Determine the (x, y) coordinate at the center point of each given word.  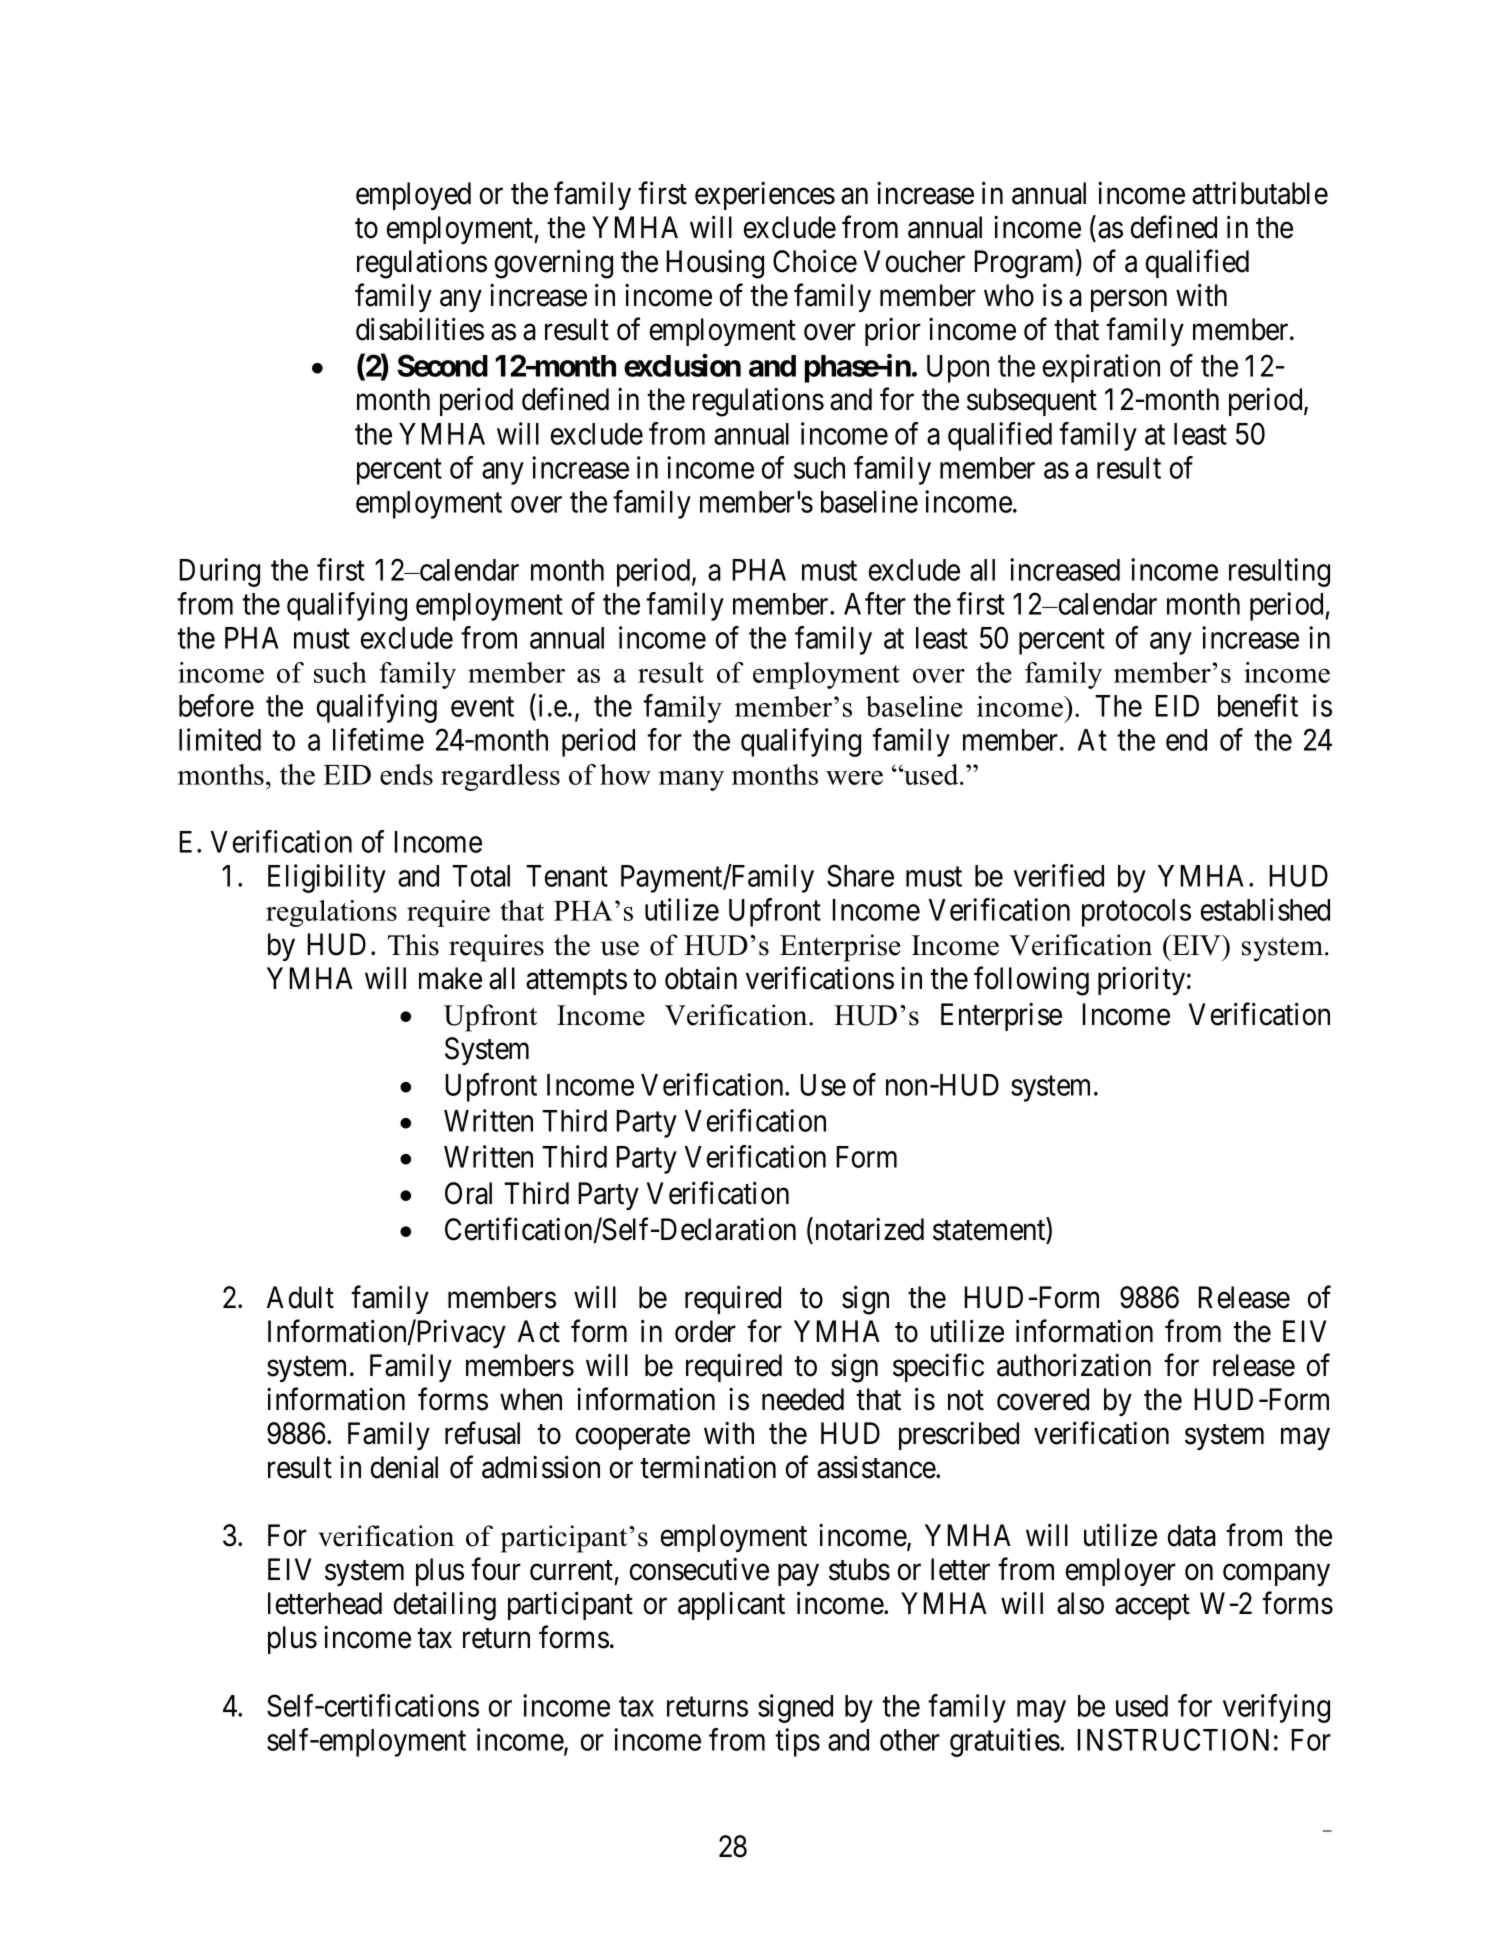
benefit (1258, 705)
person (1129, 301)
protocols (1136, 913)
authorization (1074, 1365)
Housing (715, 264)
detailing (445, 1606)
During (220, 572)
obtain (701, 978)
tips (797, 1742)
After (875, 603)
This (413, 945)
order (705, 1331)
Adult (300, 1297)
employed (413, 196)
